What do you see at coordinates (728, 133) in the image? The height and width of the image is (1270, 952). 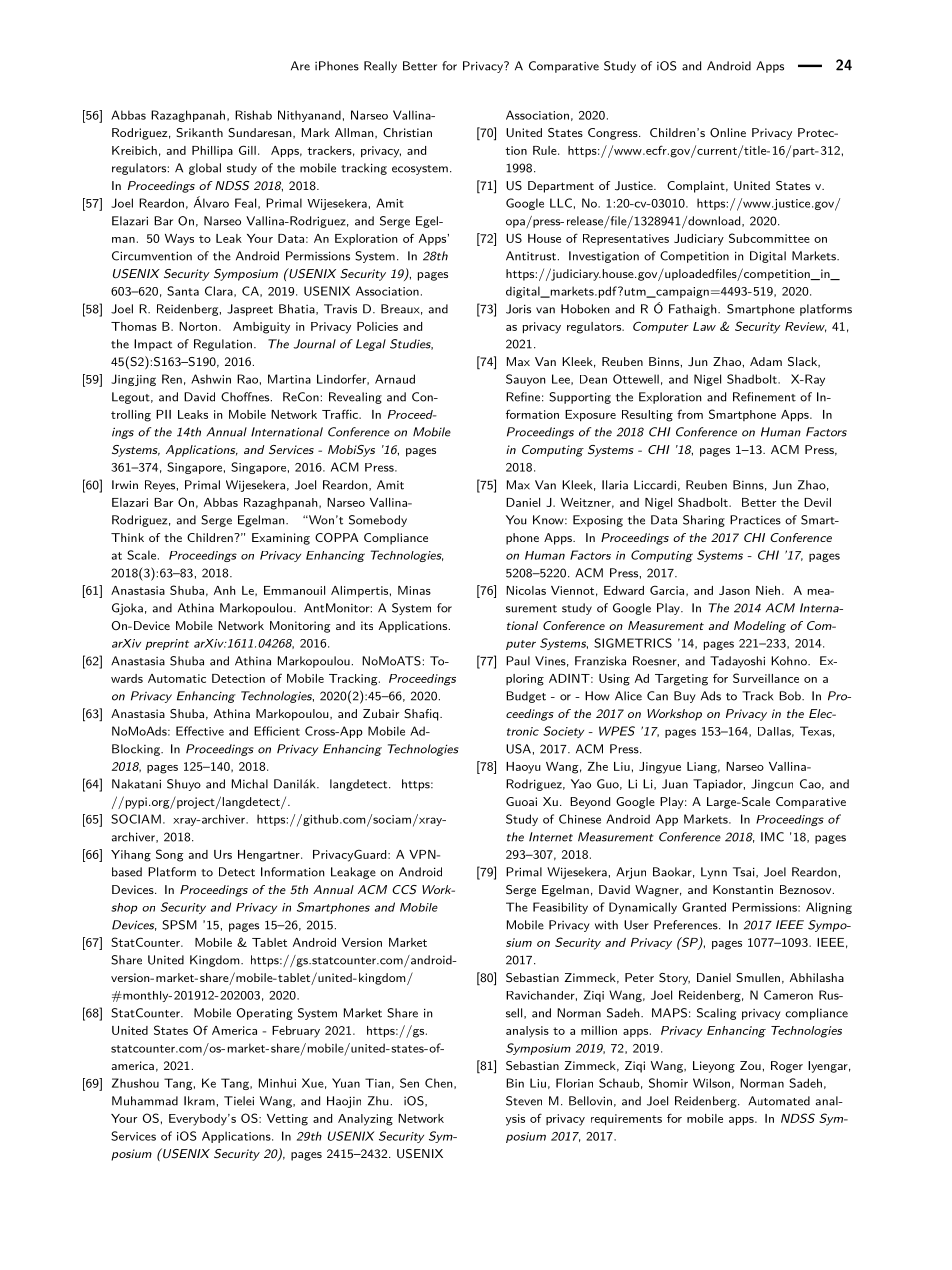 I see `Online` at bounding box center [728, 133].
